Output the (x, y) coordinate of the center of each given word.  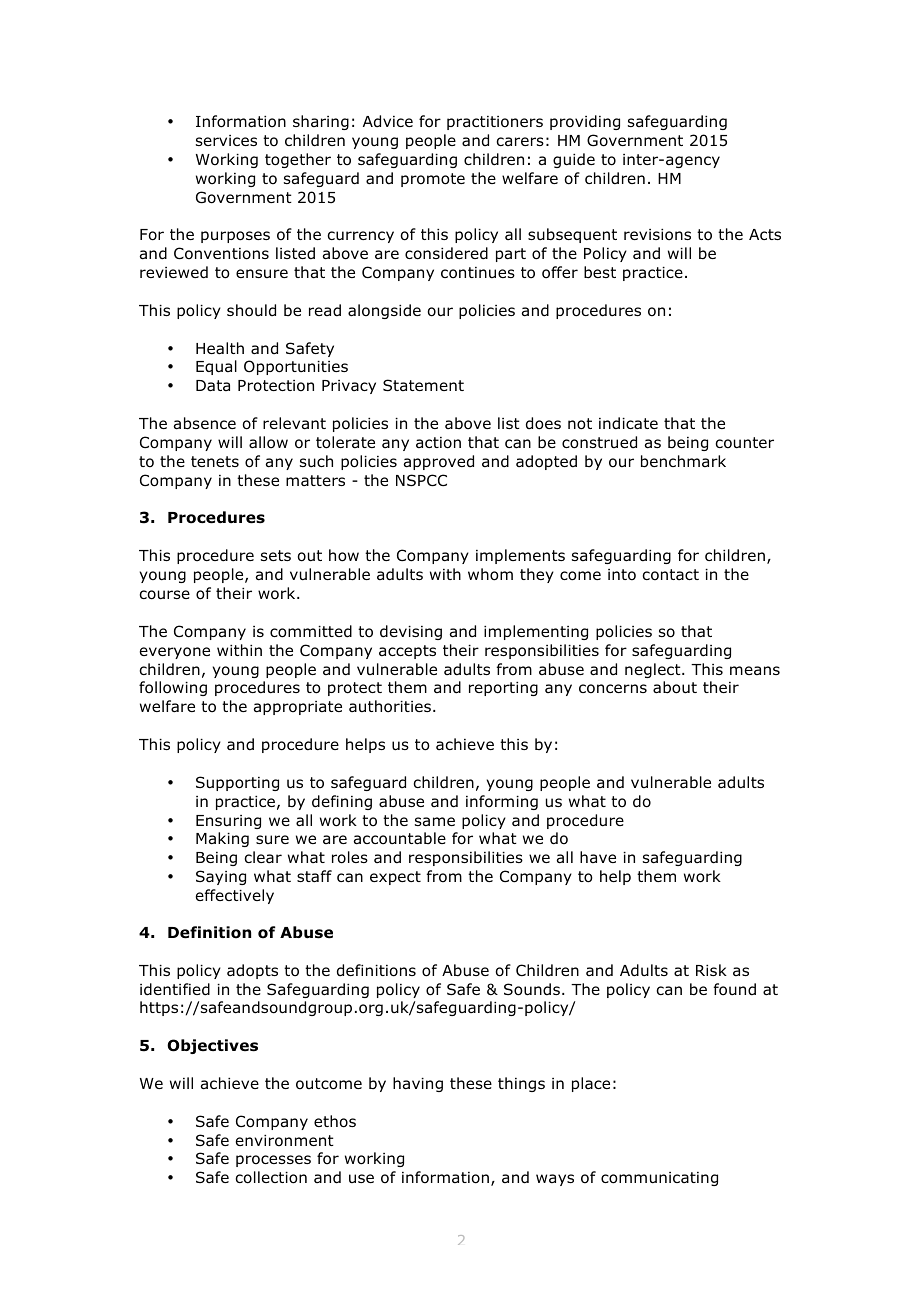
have (598, 857)
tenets (215, 461)
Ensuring (228, 822)
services (226, 140)
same (435, 822)
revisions (657, 235)
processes (273, 1161)
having (418, 1084)
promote (433, 180)
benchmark (683, 461)
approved (439, 462)
